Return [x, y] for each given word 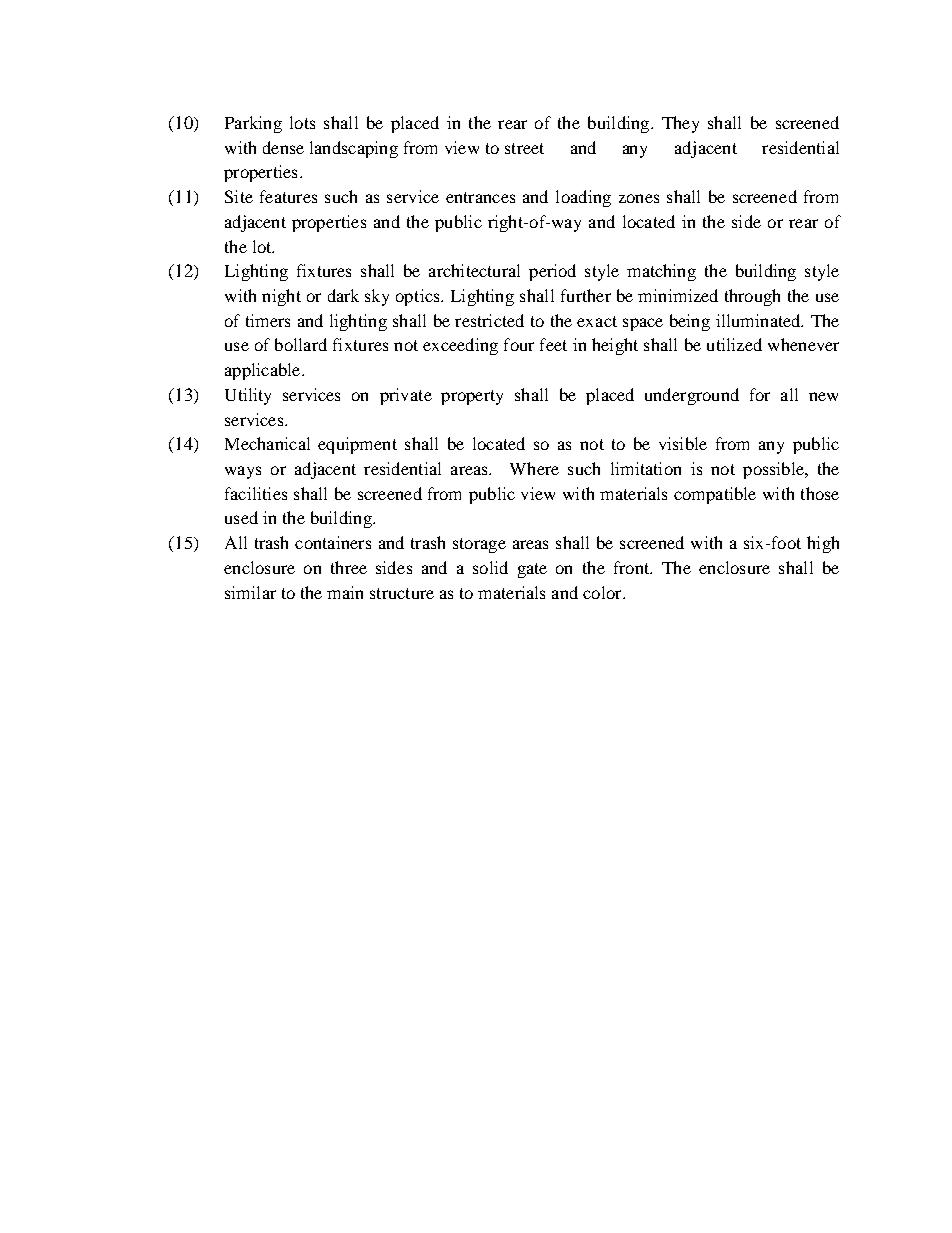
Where [534, 468]
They [680, 124]
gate [532, 570]
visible [683, 443]
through [752, 297]
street [524, 148]
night [281, 297]
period [552, 272]
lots [302, 122]
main [345, 592]
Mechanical [267, 443]
